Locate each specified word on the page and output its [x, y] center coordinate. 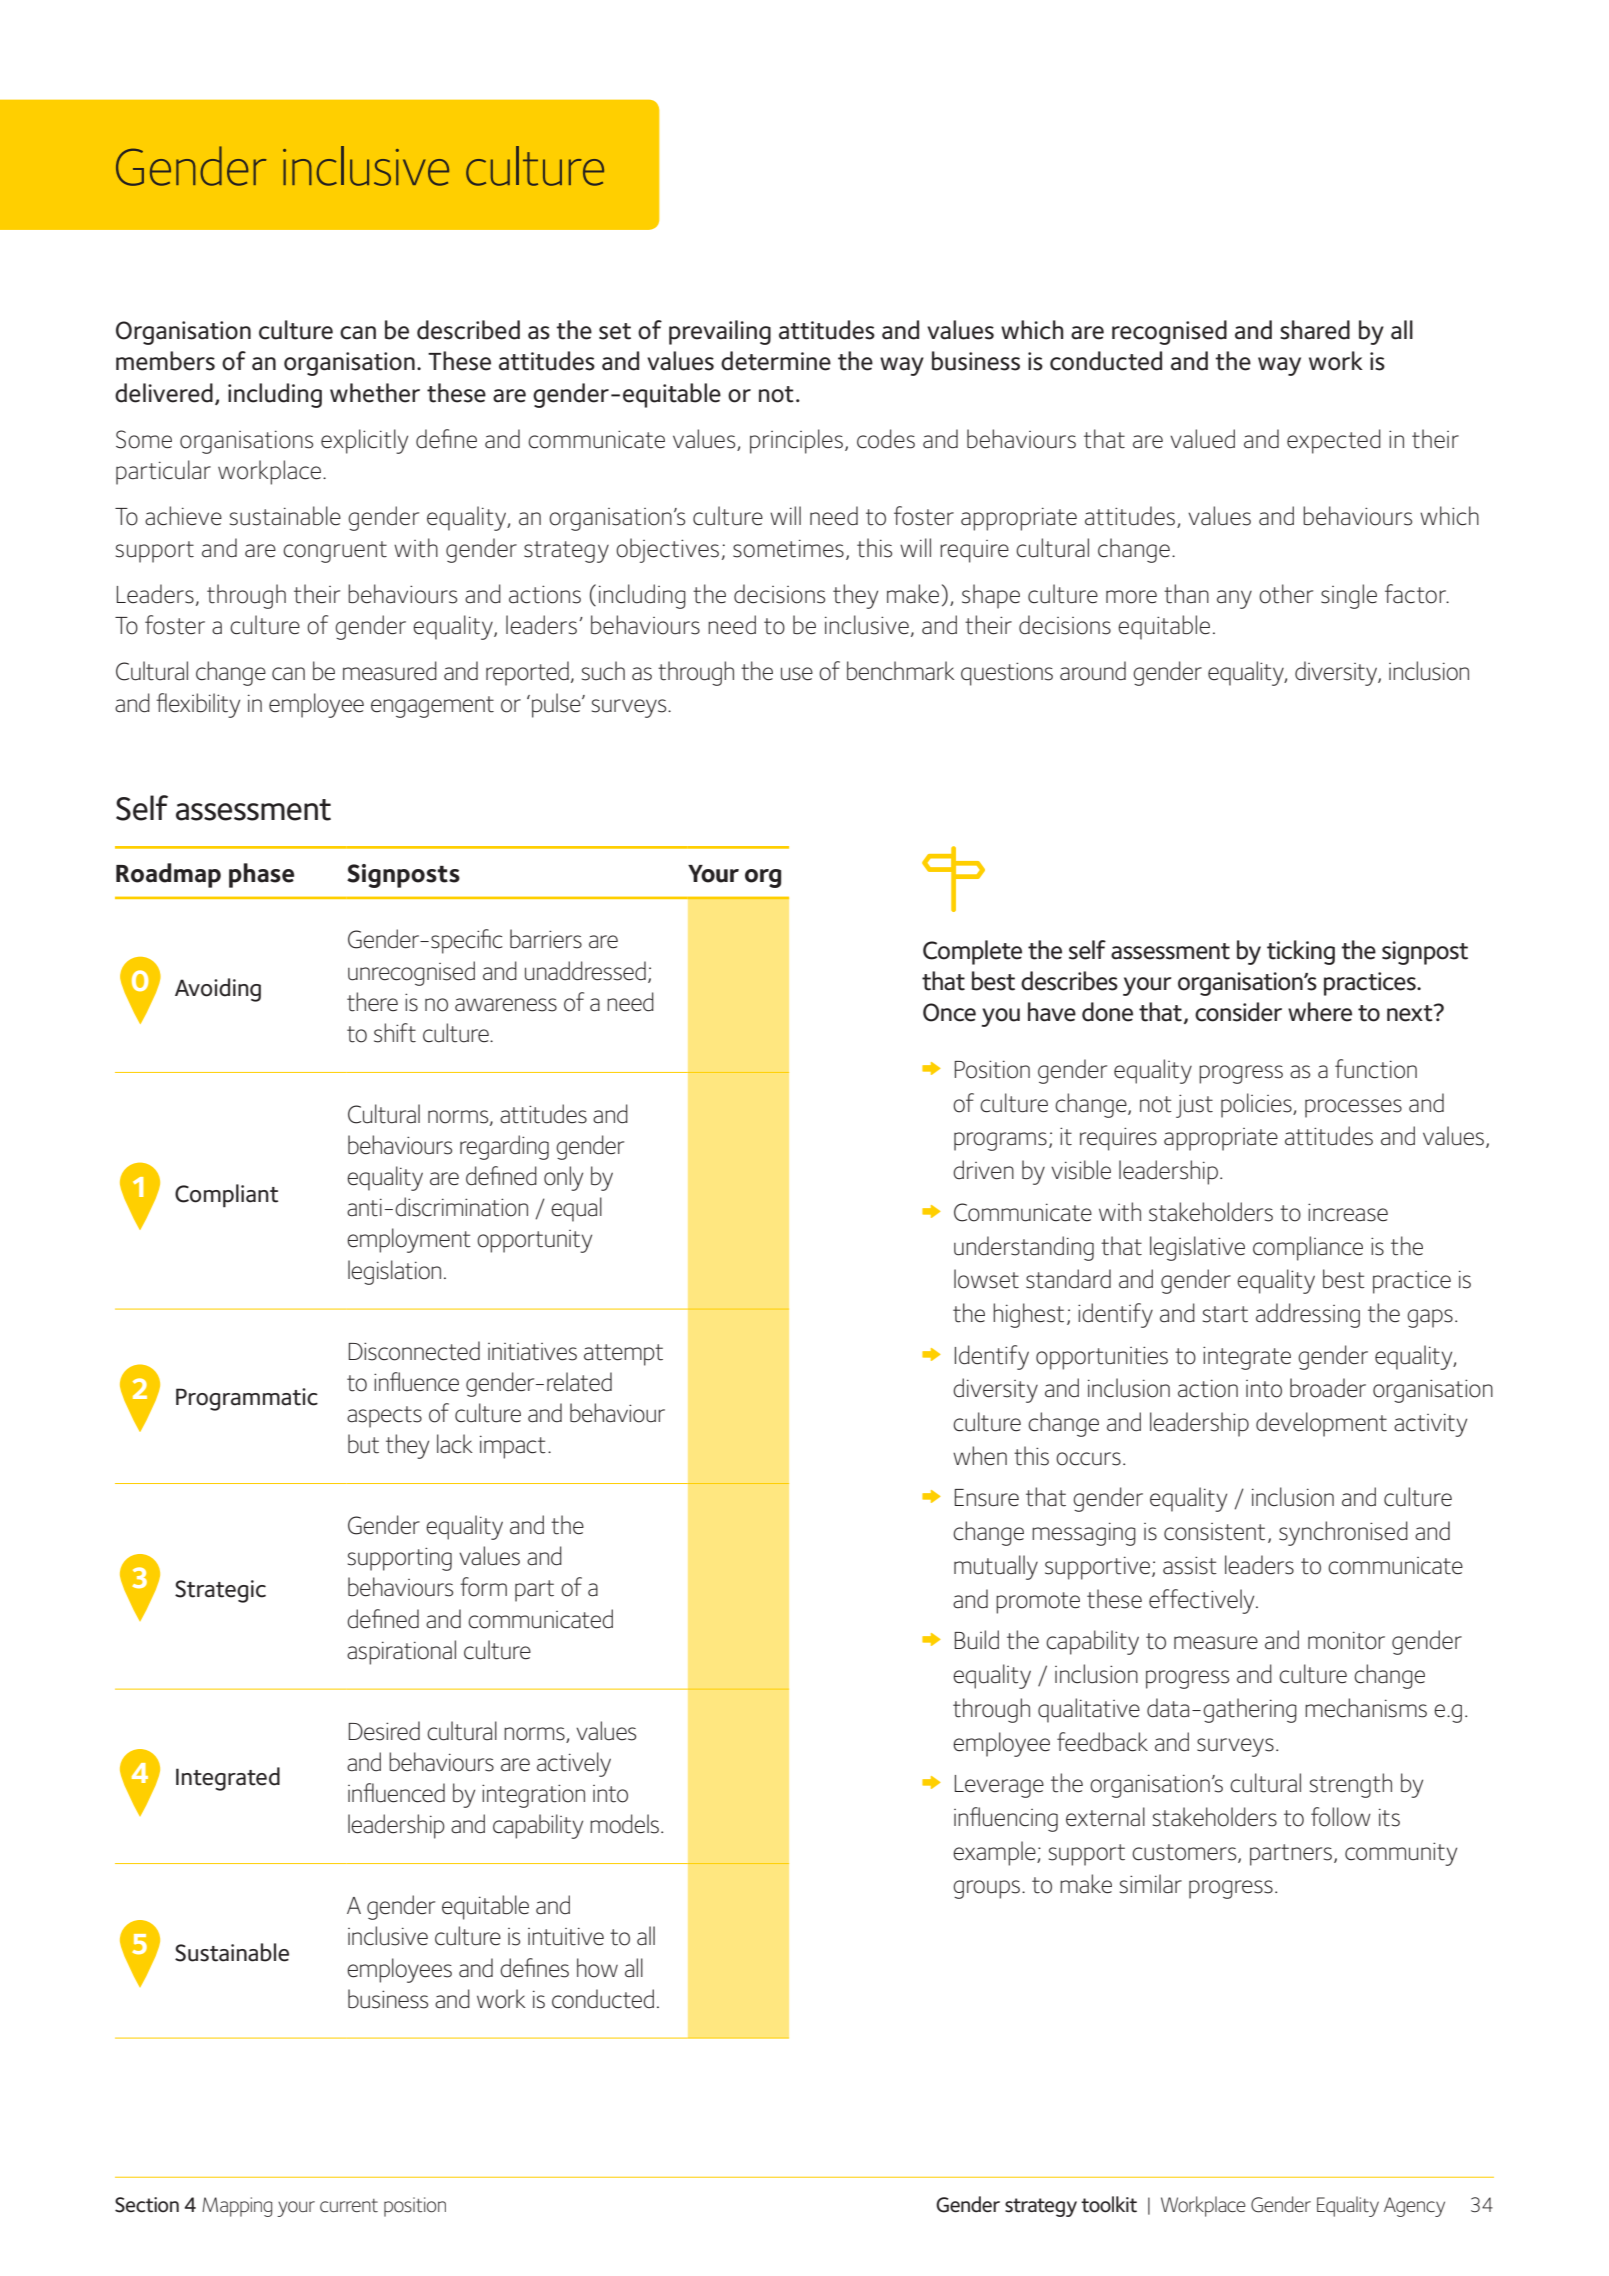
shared [1315, 330]
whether [375, 393]
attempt [623, 1355]
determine [776, 361]
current [349, 2205]
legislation [394, 1272]
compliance [1308, 1248]
